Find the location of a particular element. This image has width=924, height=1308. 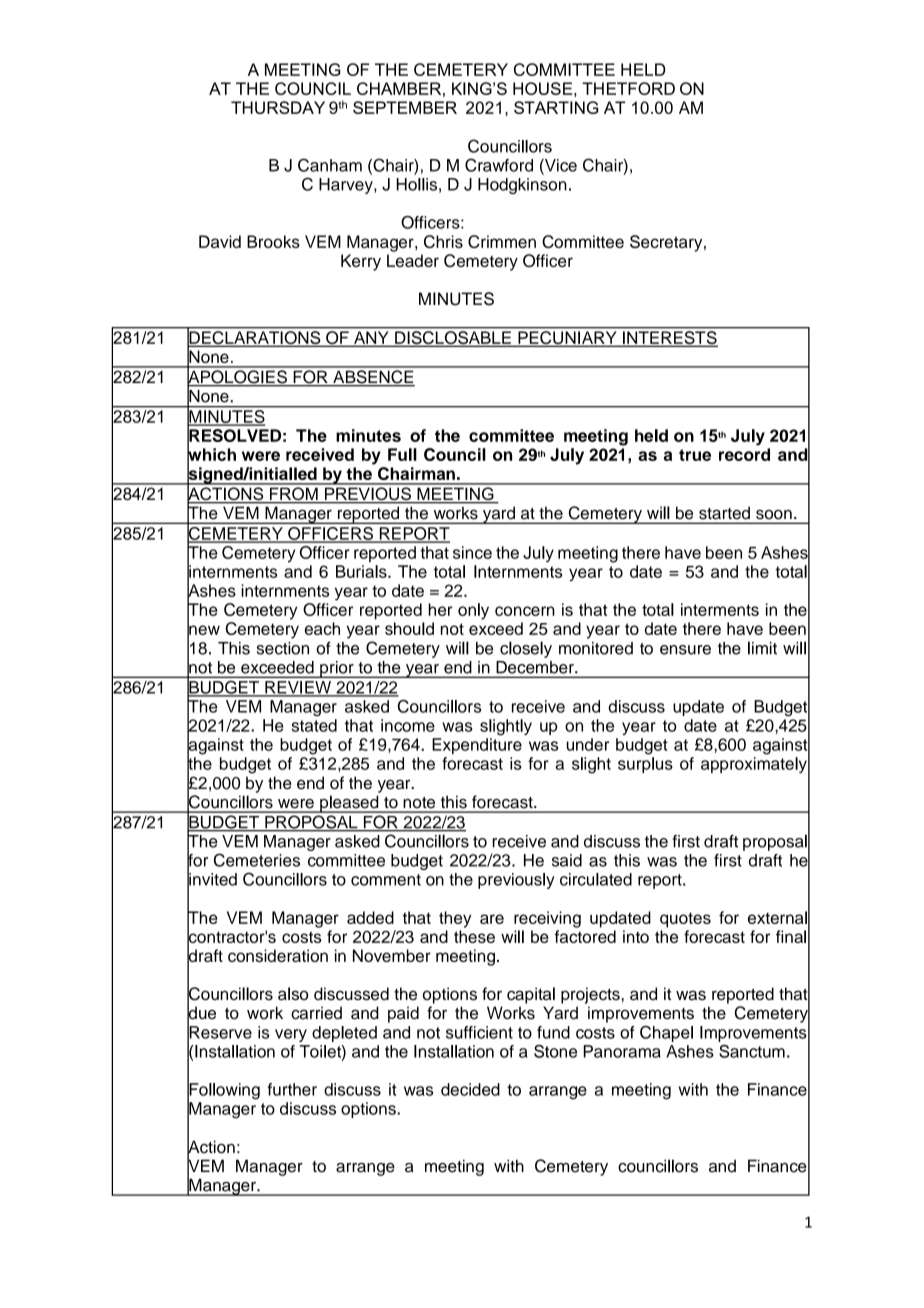

ensure is located at coordinates (685, 650).
